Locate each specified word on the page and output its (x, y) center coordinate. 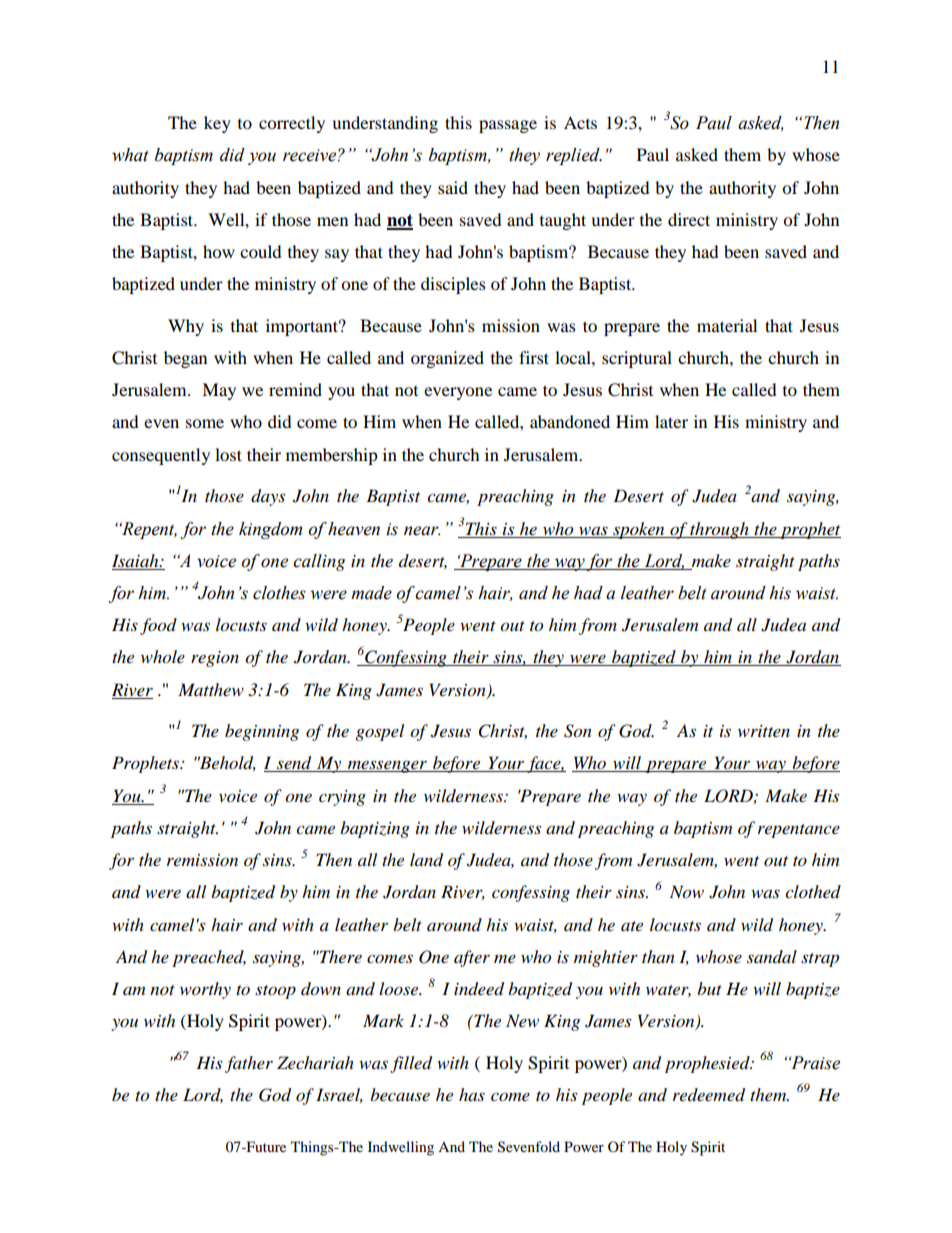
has (472, 1094)
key (217, 124)
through (719, 530)
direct (689, 219)
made (371, 593)
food (158, 626)
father (249, 1064)
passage (508, 126)
